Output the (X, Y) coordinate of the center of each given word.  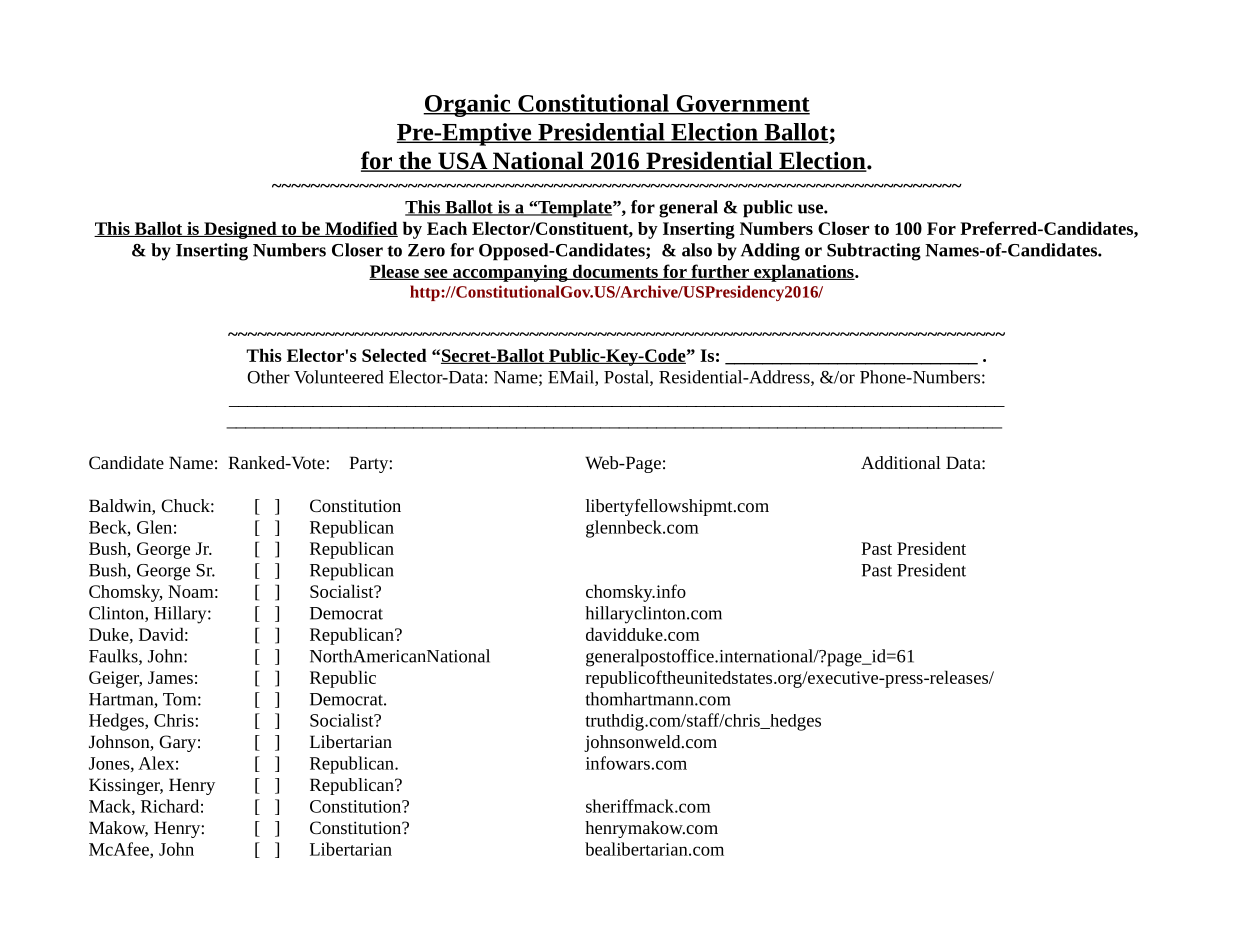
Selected (394, 355)
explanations (804, 273)
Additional (901, 462)
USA (463, 162)
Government (742, 104)
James (170, 677)
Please (395, 272)
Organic (468, 105)
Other (268, 377)
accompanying (510, 273)
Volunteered (338, 377)
